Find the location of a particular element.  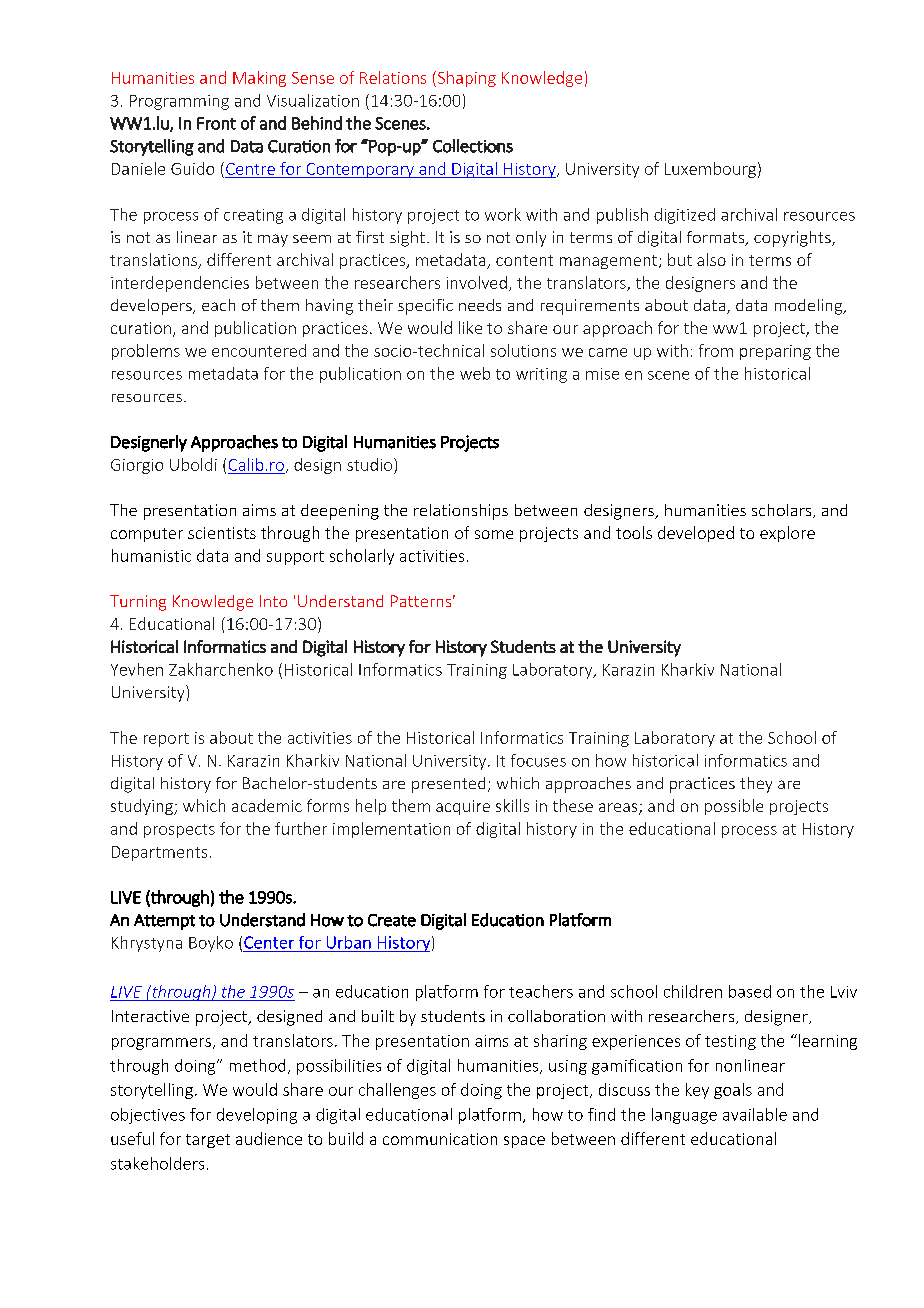

acquire is located at coordinates (463, 807).
